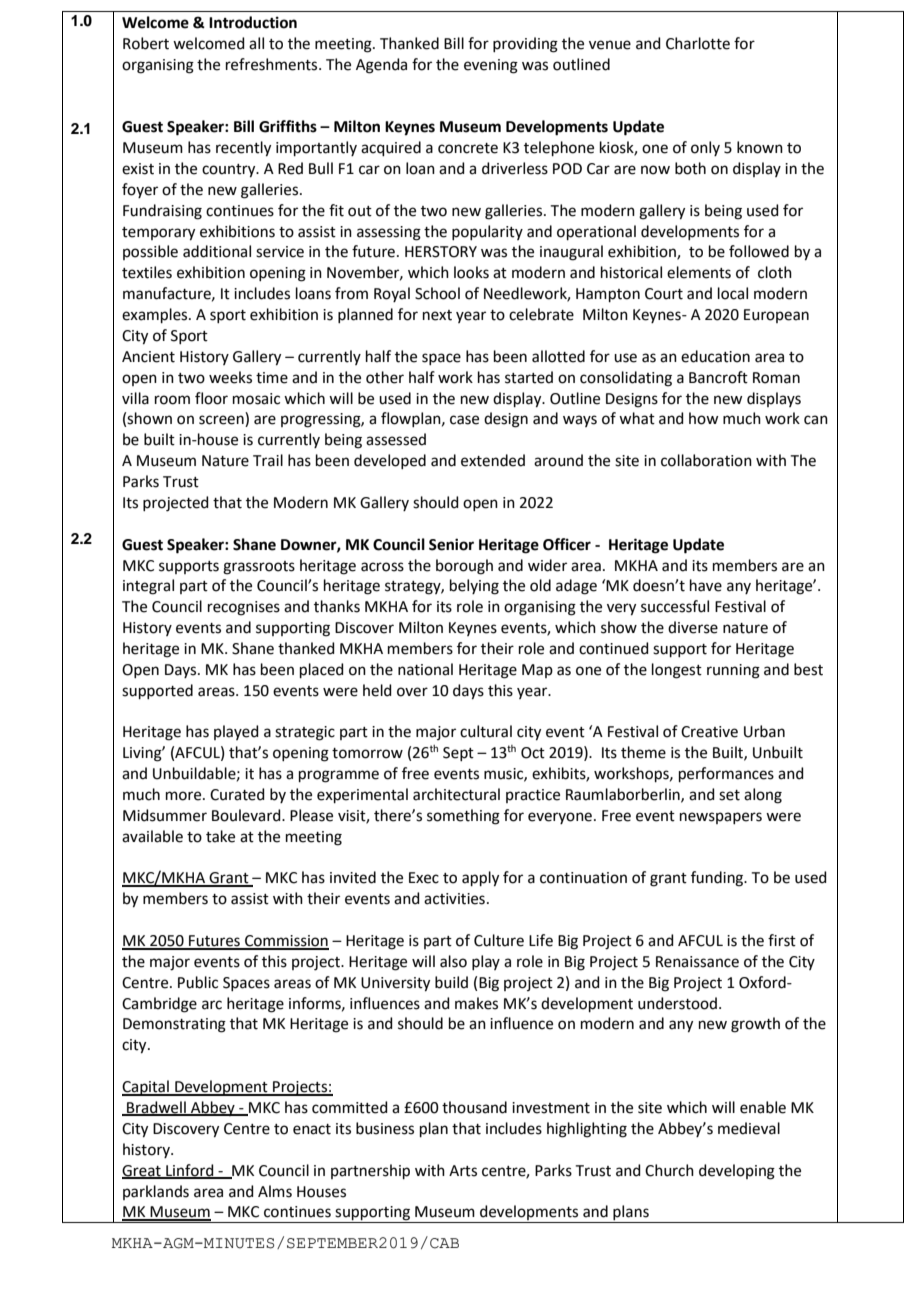 The height and width of the screenshot is (1308, 924). Describe the element at coordinates (222, 421) in the screenshot. I see `screen` at that location.
